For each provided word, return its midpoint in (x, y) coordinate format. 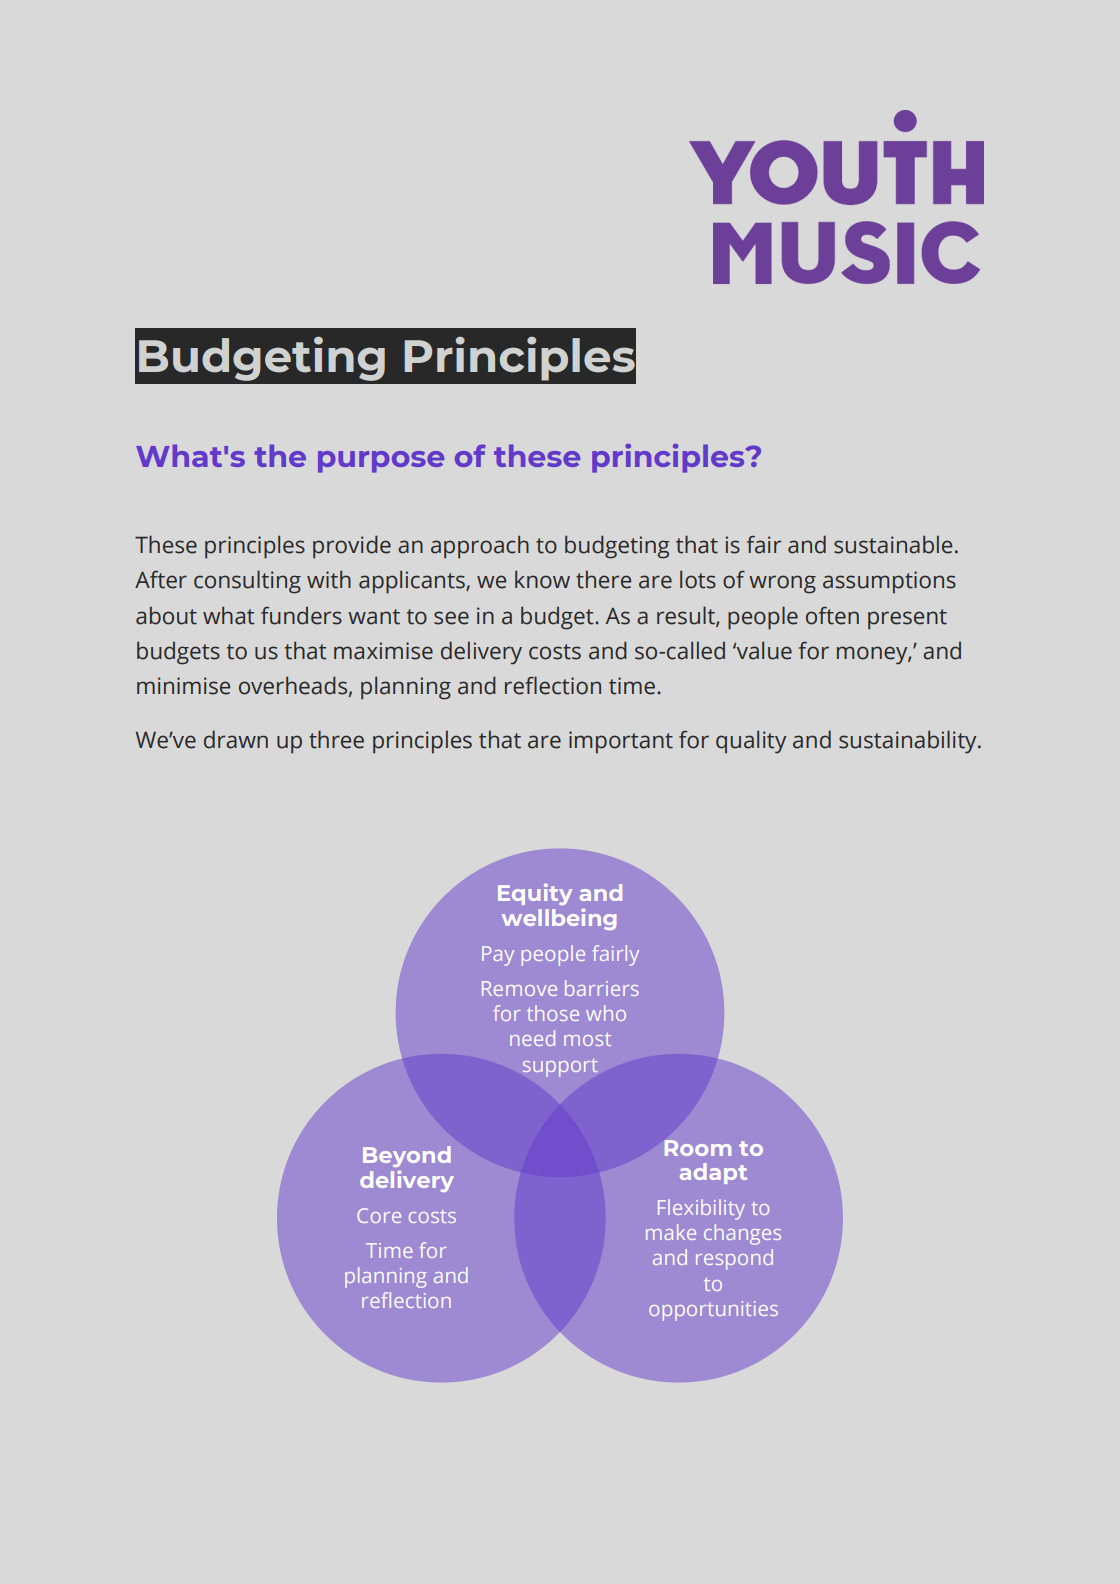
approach (480, 547)
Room (698, 1148)
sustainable (893, 544)
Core (379, 1215)
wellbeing (559, 919)
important (621, 742)
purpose (381, 462)
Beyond (407, 1156)
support (560, 1068)
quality (751, 742)
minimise (183, 686)
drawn (236, 739)
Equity (535, 894)
